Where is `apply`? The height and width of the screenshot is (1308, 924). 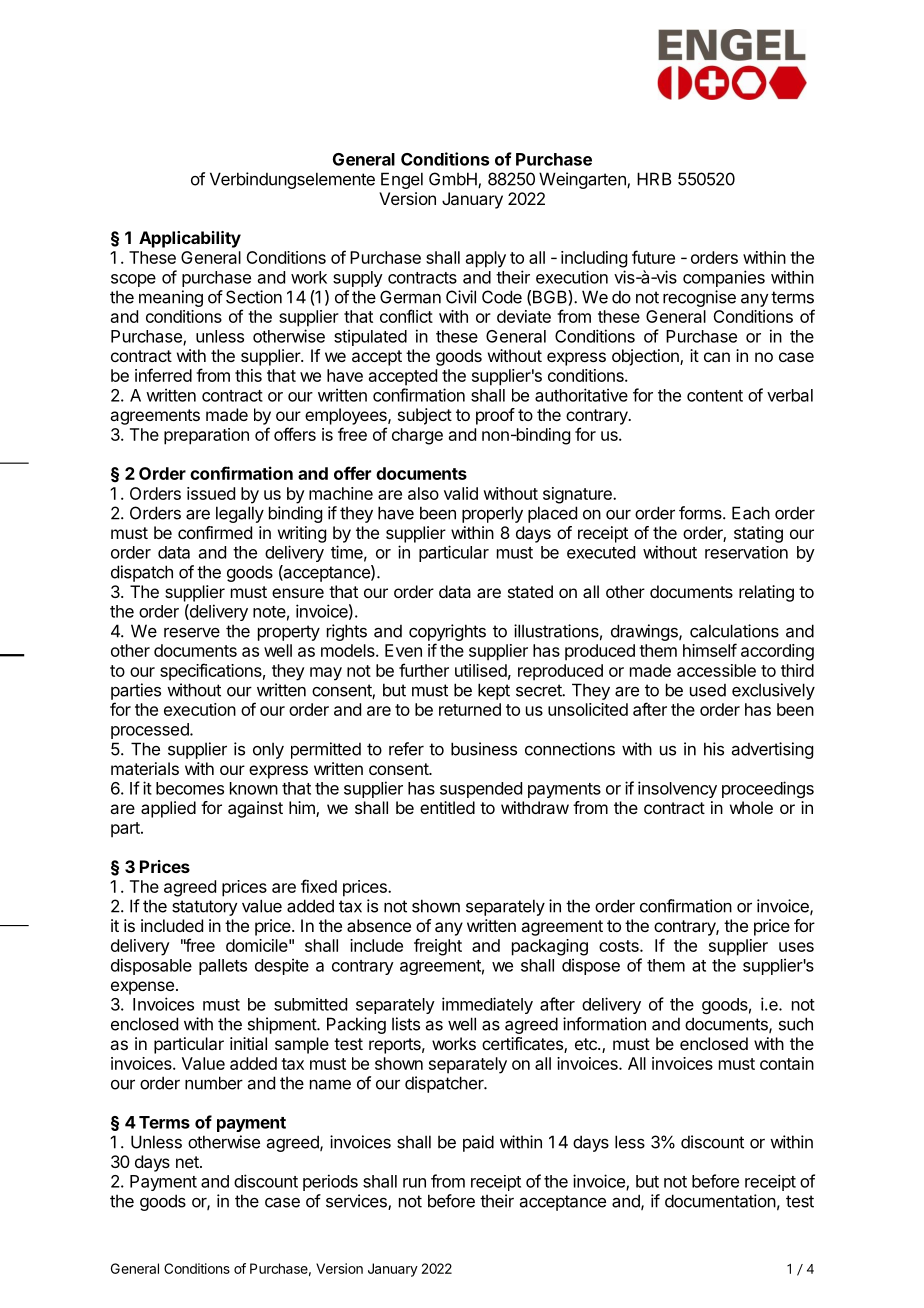 apply is located at coordinates (486, 259).
